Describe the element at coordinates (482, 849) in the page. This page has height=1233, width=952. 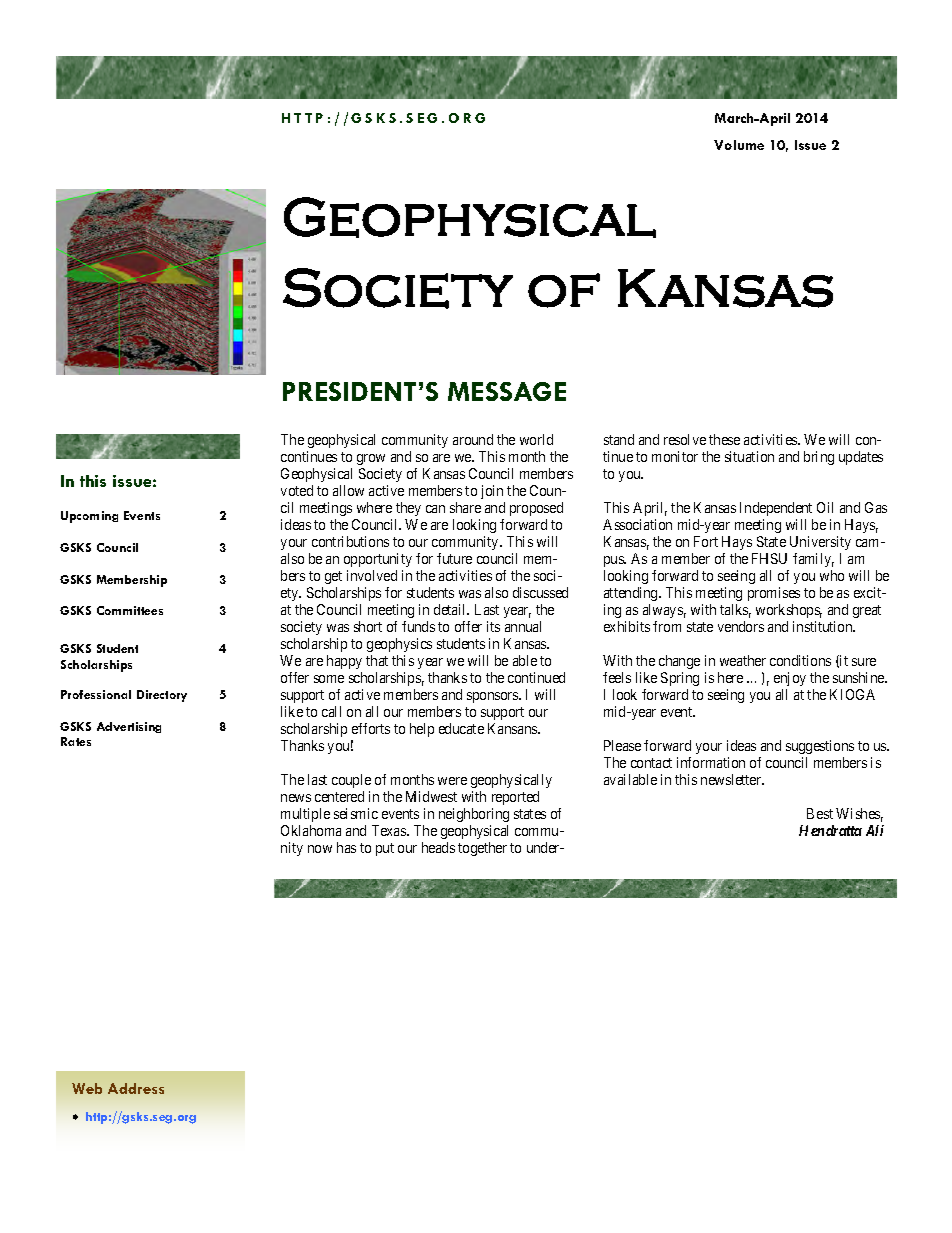
I see `together` at that location.
